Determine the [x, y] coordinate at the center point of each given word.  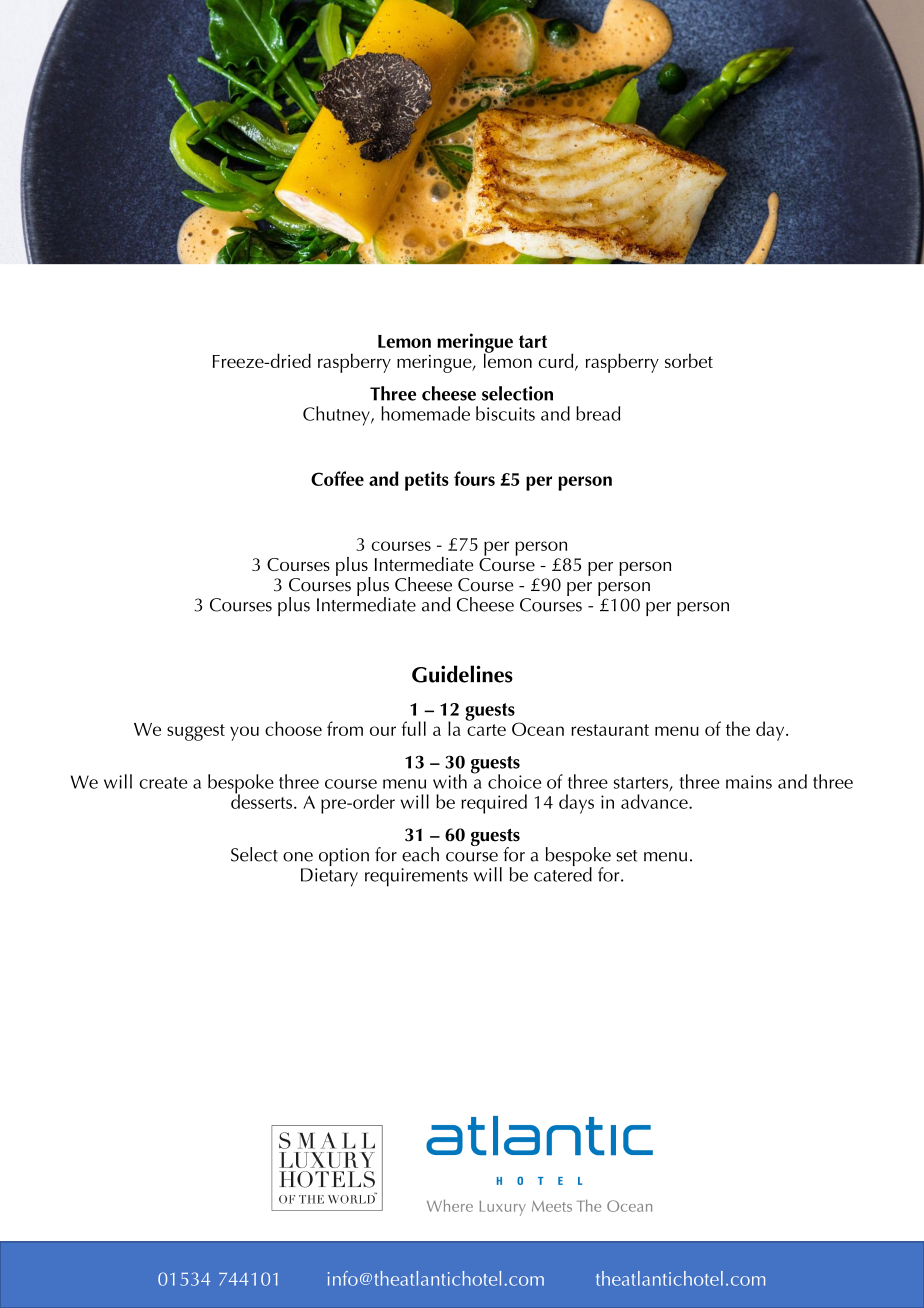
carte [486, 730]
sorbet [689, 360]
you [244, 733]
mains [749, 782]
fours [474, 478]
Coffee [337, 478]
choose [293, 728]
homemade [425, 413]
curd [557, 361]
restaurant [610, 730]
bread [598, 413]
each [420, 854]
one [298, 857]
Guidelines [462, 674]
